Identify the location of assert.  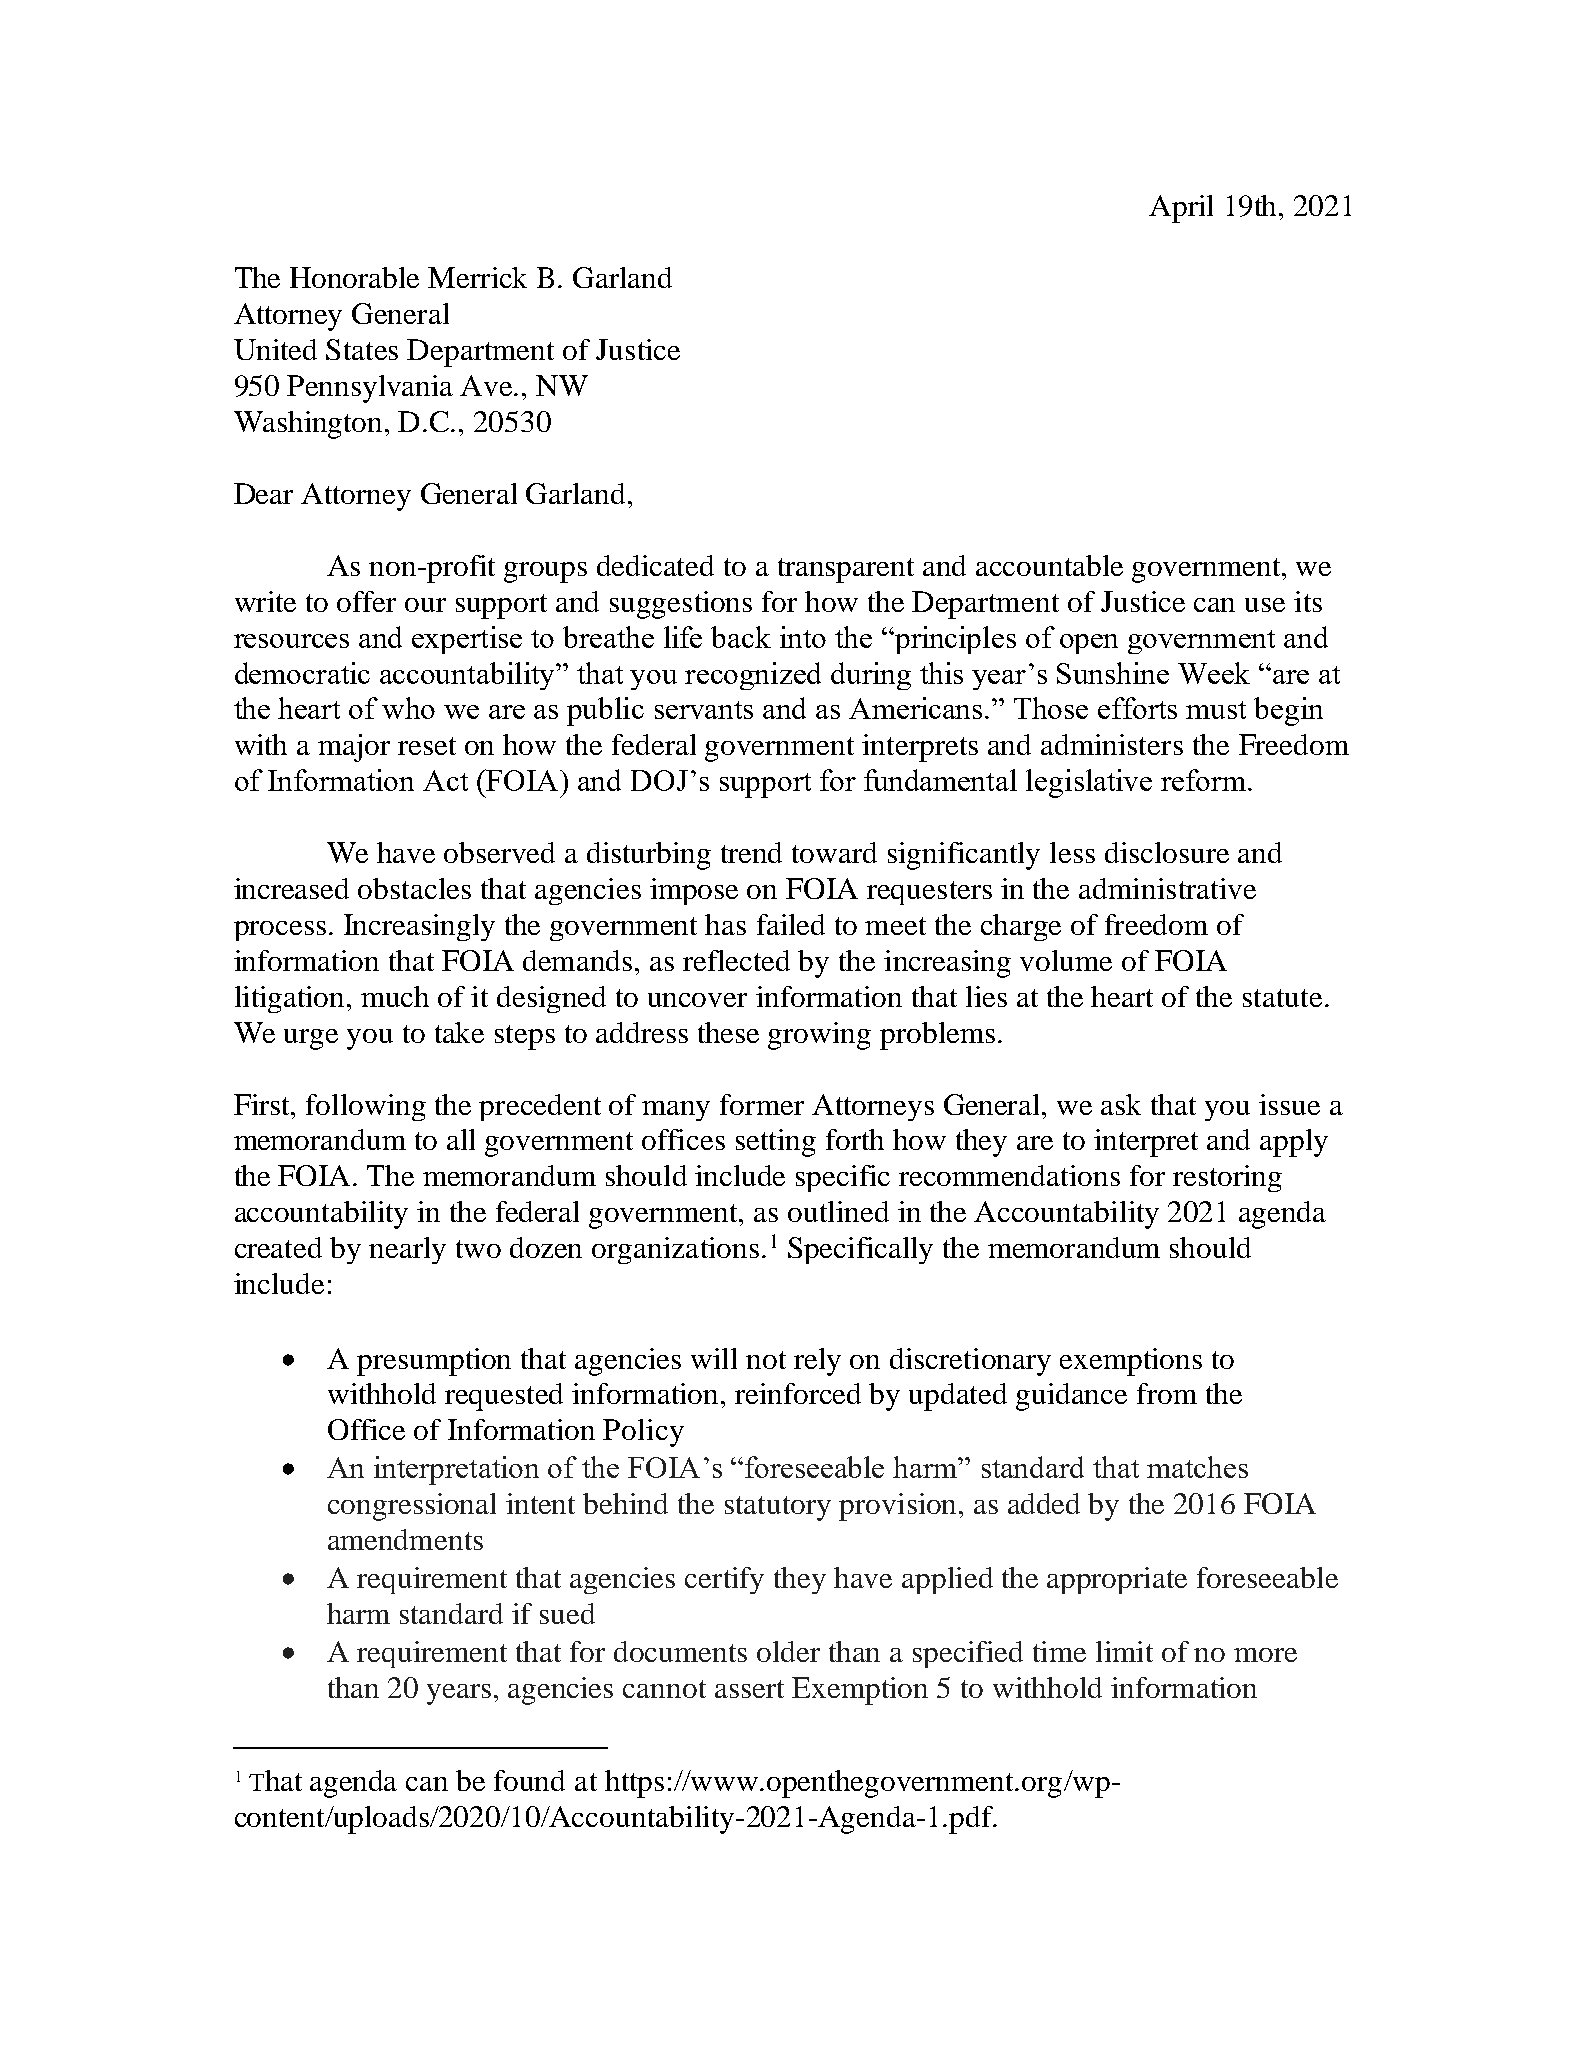
(749, 1689).
